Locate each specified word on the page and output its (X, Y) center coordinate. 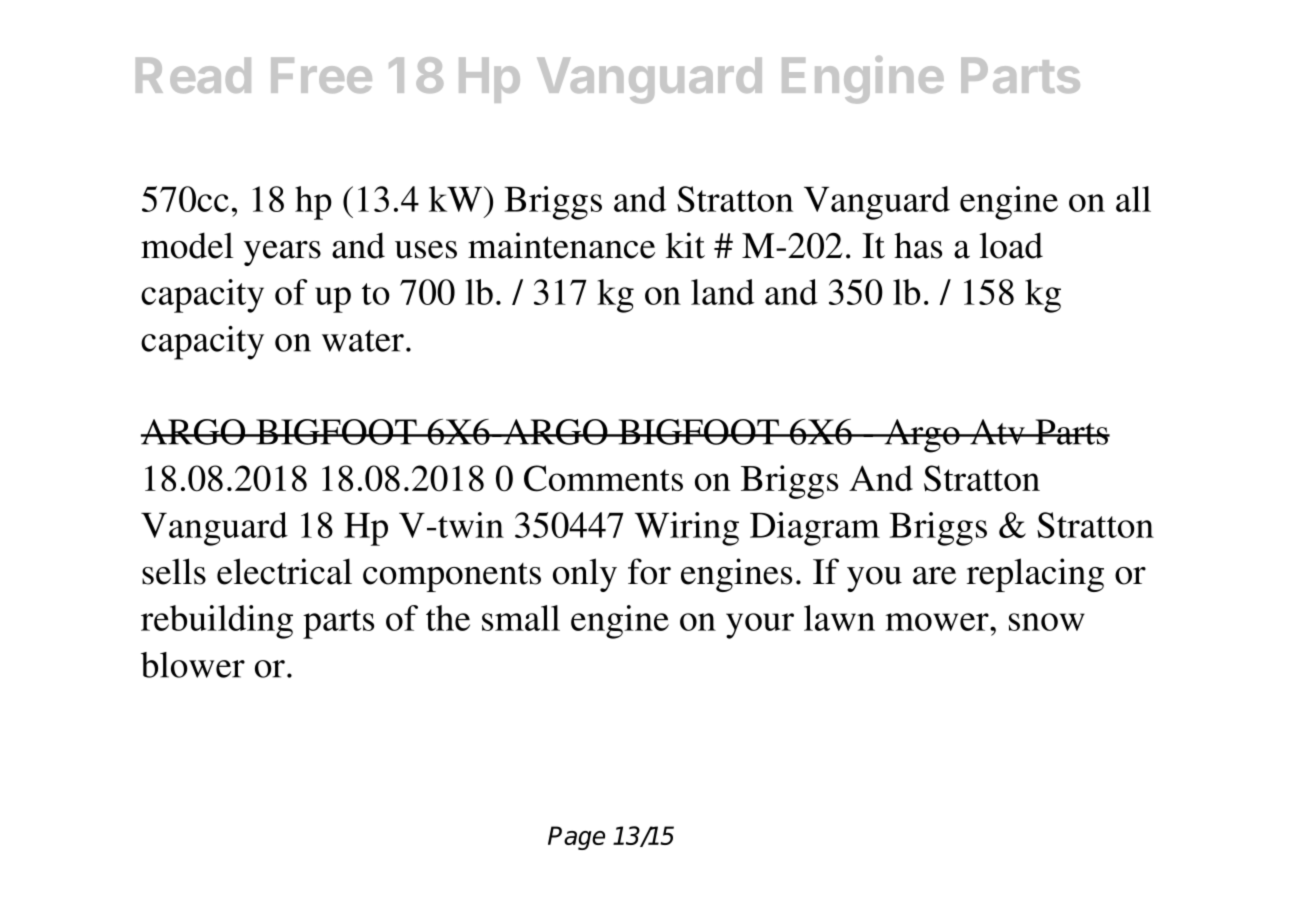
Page (576, 838)
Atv (997, 432)
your (760, 626)
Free (321, 75)
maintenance (561, 245)
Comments (603, 478)
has (918, 245)
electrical (284, 571)
